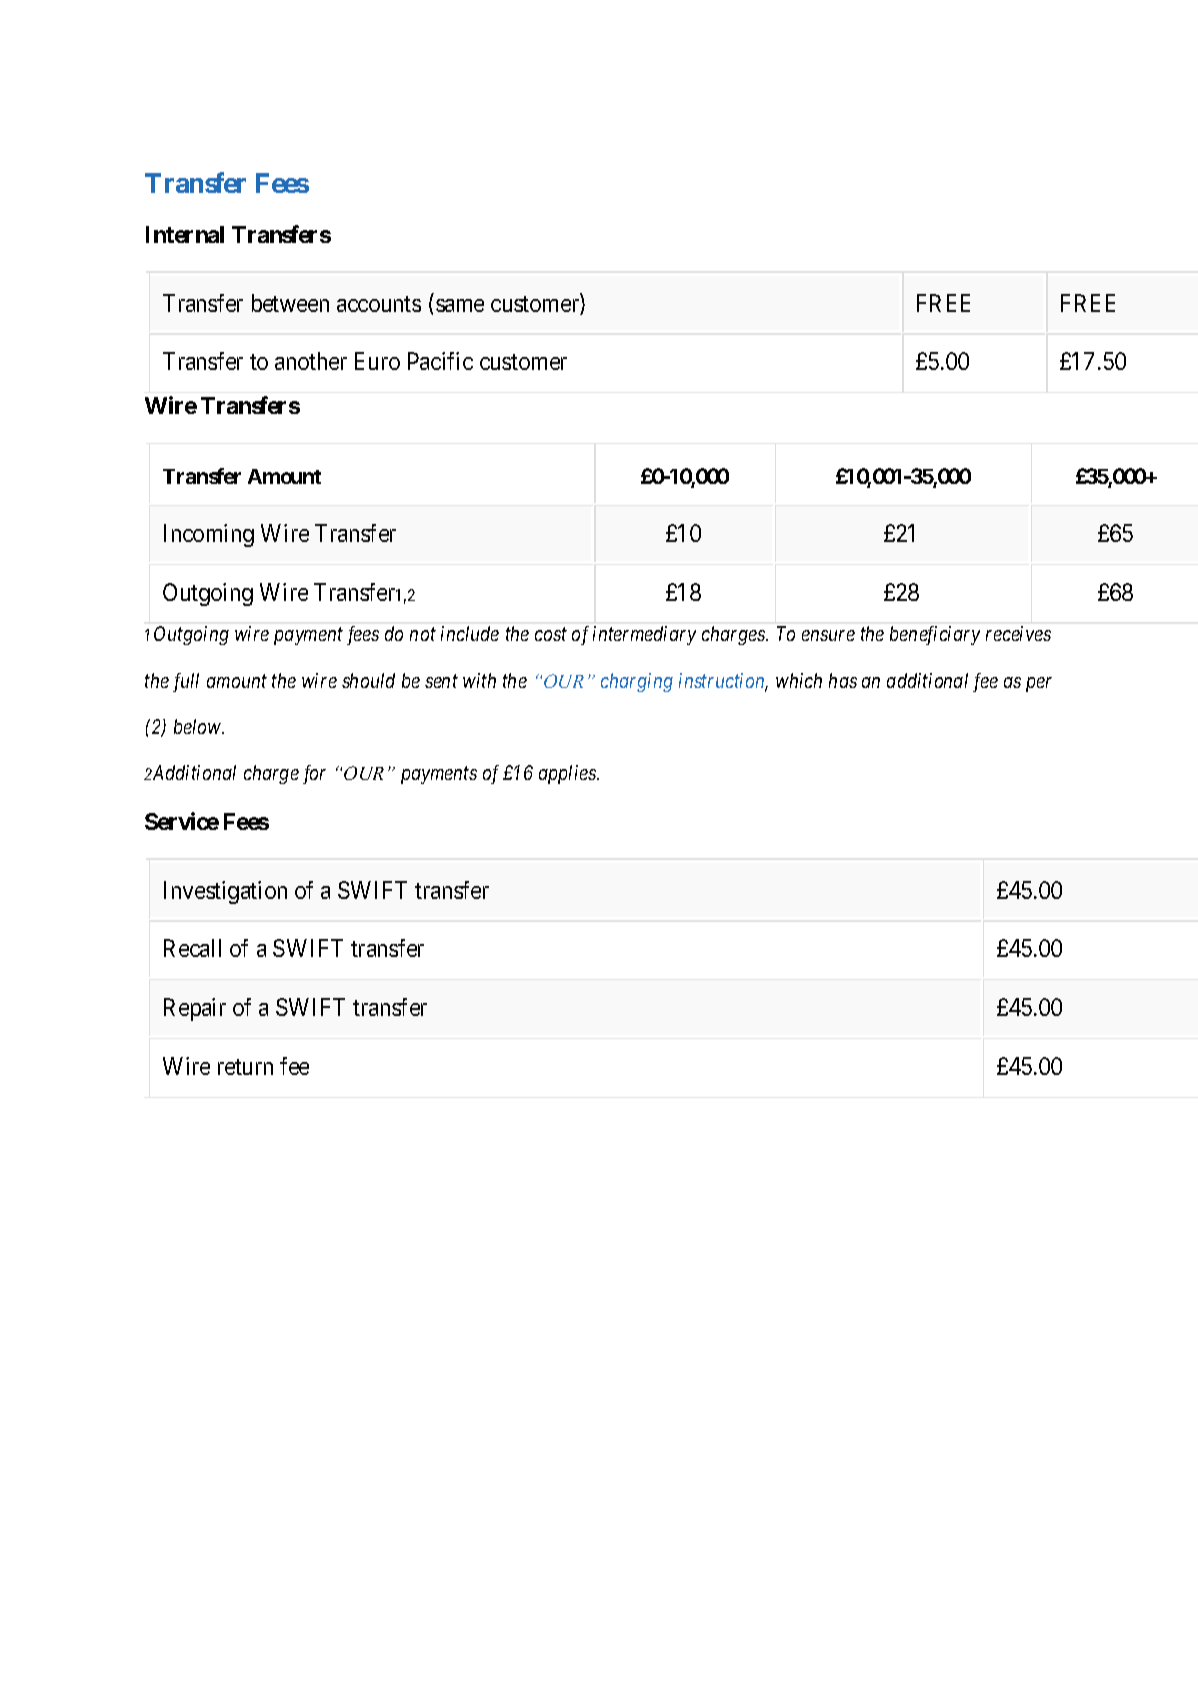  Describe the element at coordinates (245, 1067) in the page. I see `return` at that location.
